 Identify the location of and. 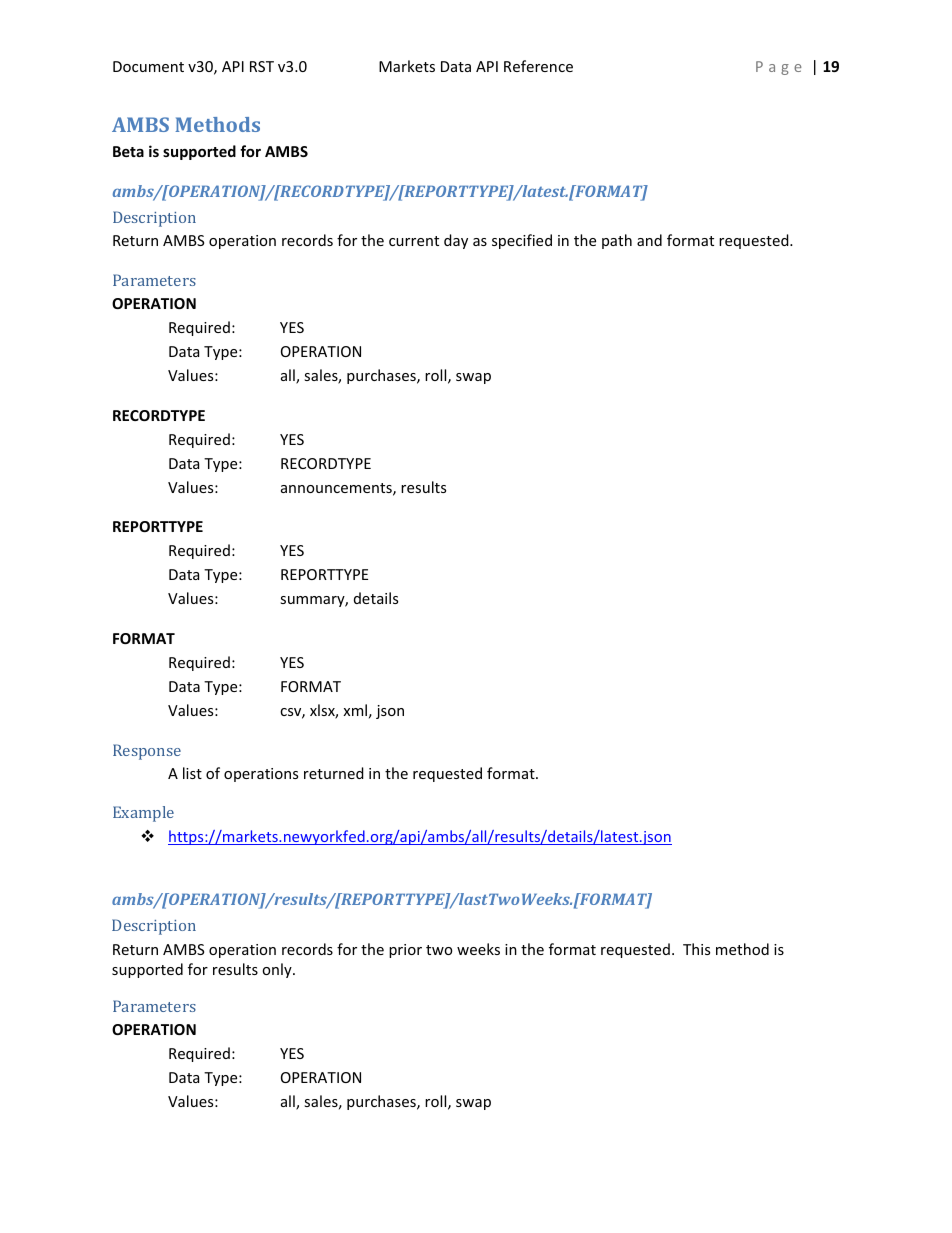
(649, 240).
